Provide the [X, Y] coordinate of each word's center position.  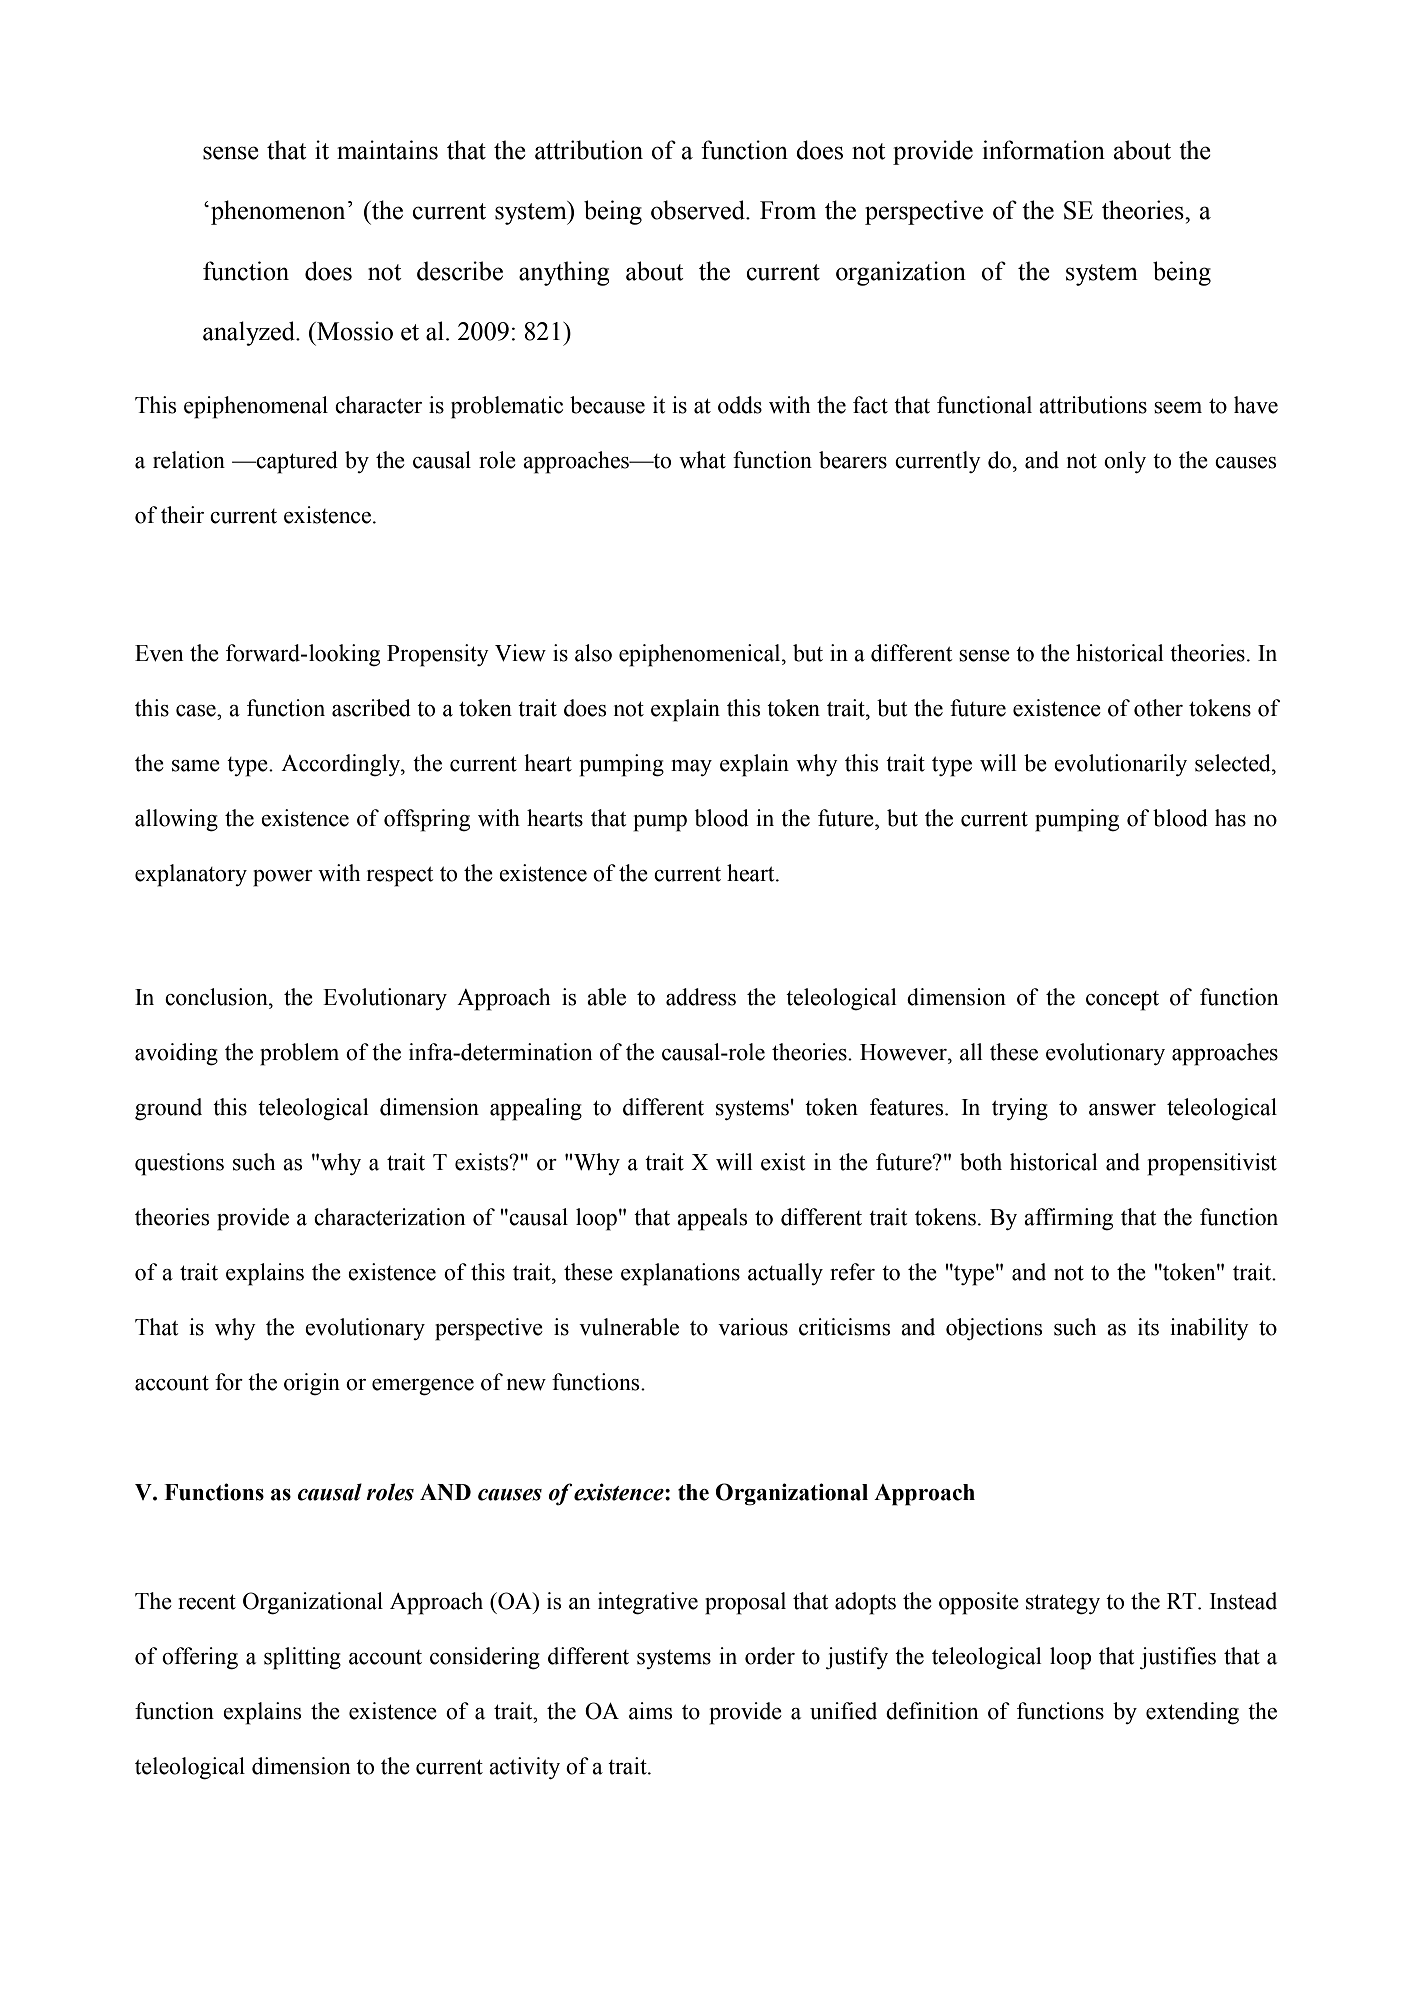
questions [179, 1164]
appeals [712, 1219]
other [1158, 708]
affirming [1068, 1219]
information [1043, 150]
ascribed [371, 708]
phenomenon [278, 212]
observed [699, 210]
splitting [302, 1658]
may [691, 768]
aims [650, 1711]
